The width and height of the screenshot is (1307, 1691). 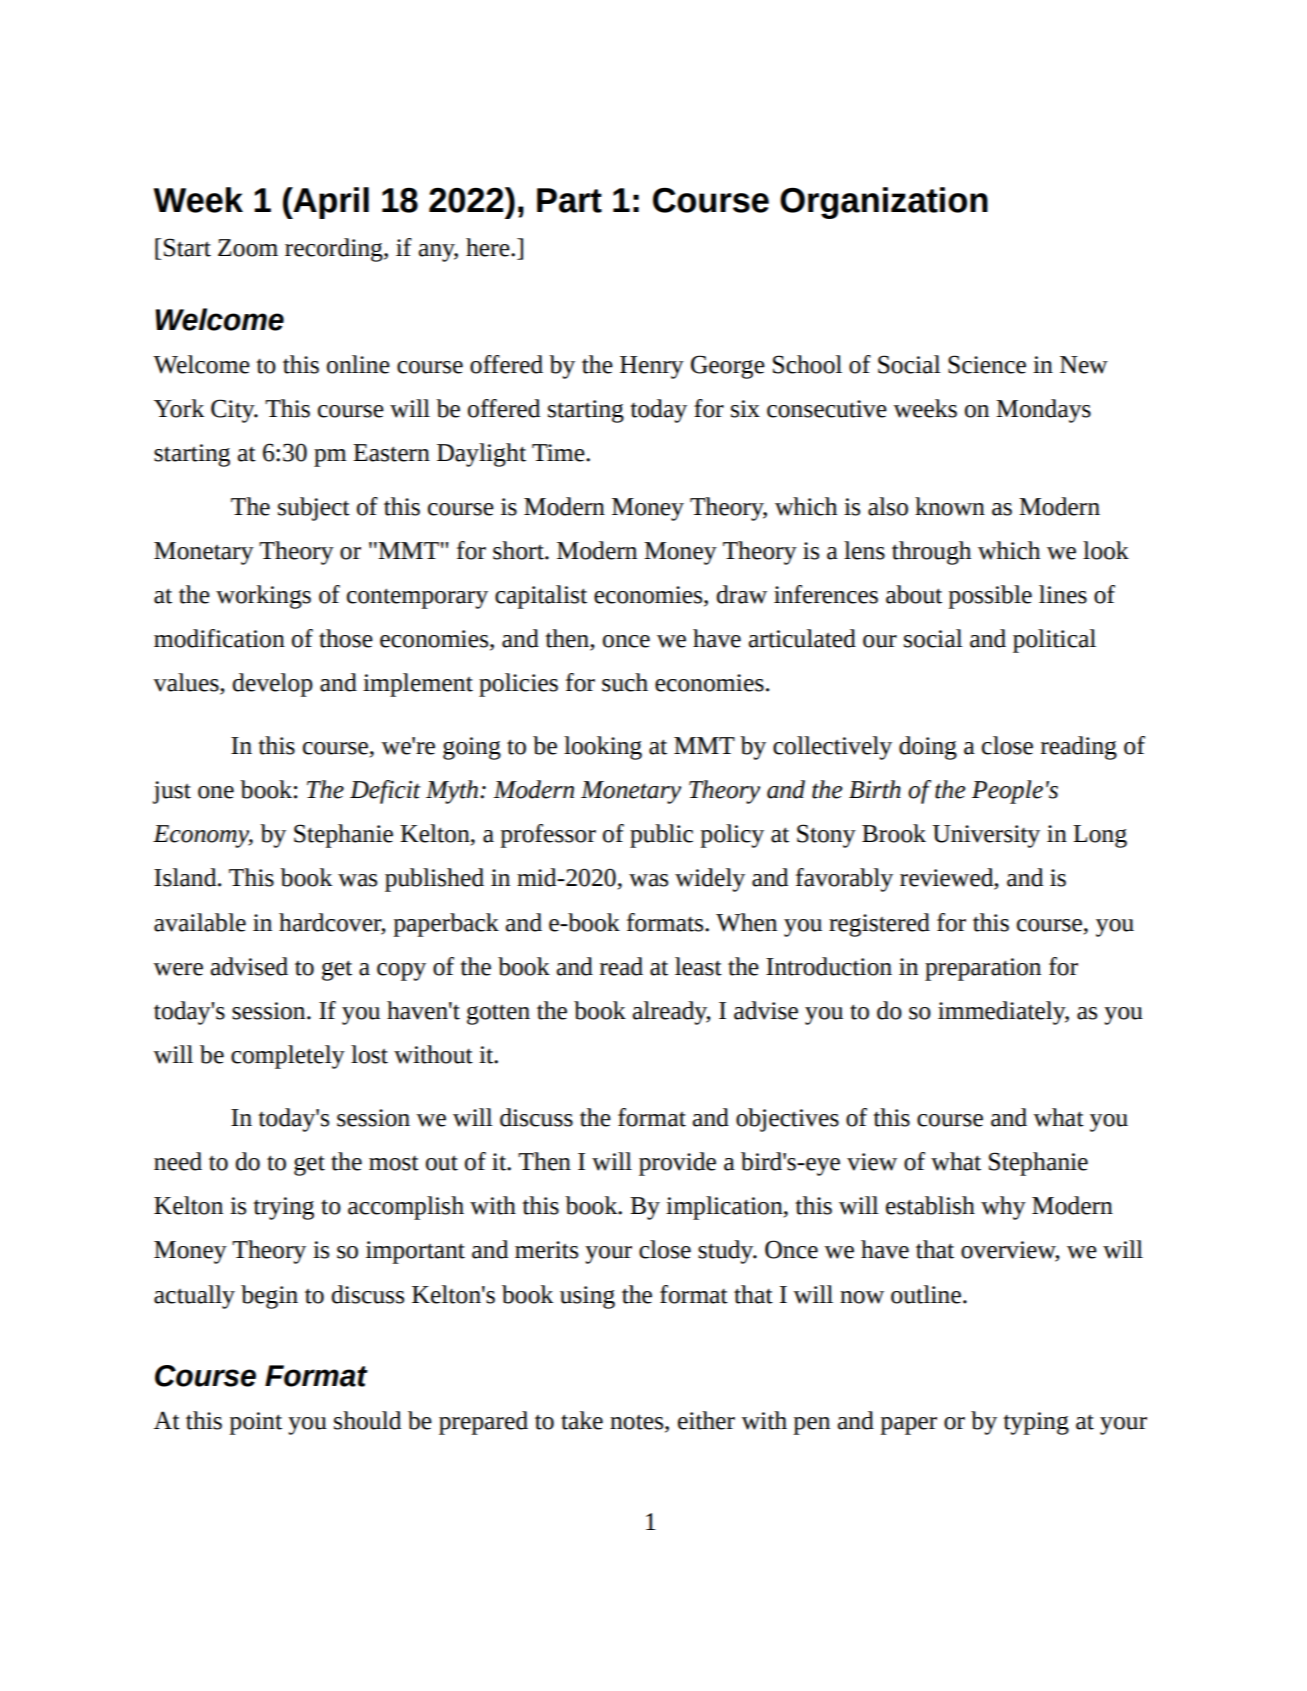 What do you see at coordinates (950, 506) in the screenshot?
I see `known` at bounding box center [950, 506].
